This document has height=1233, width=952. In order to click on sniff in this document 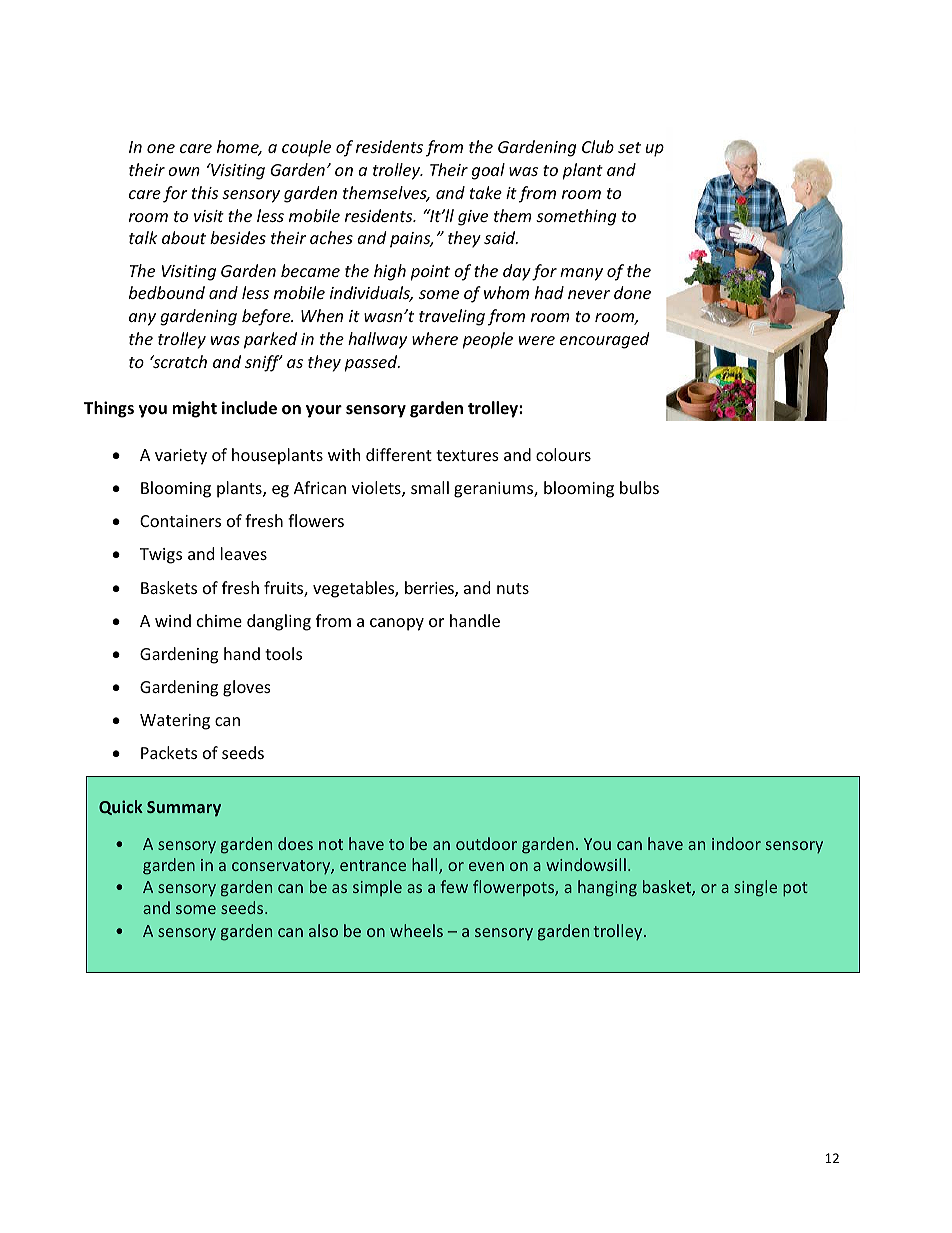, I will do `click(263, 363)`.
